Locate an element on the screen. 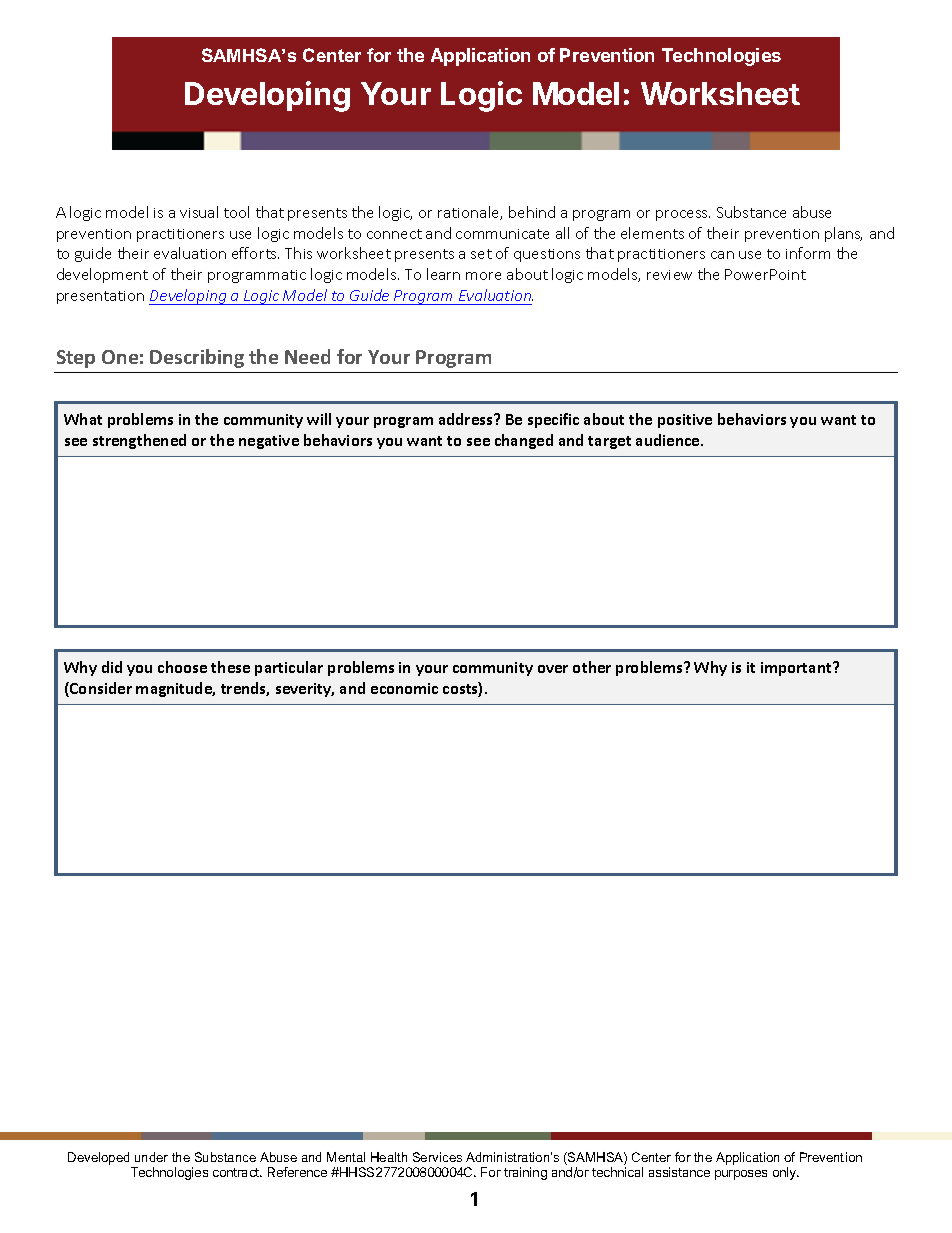  can is located at coordinates (722, 255).
